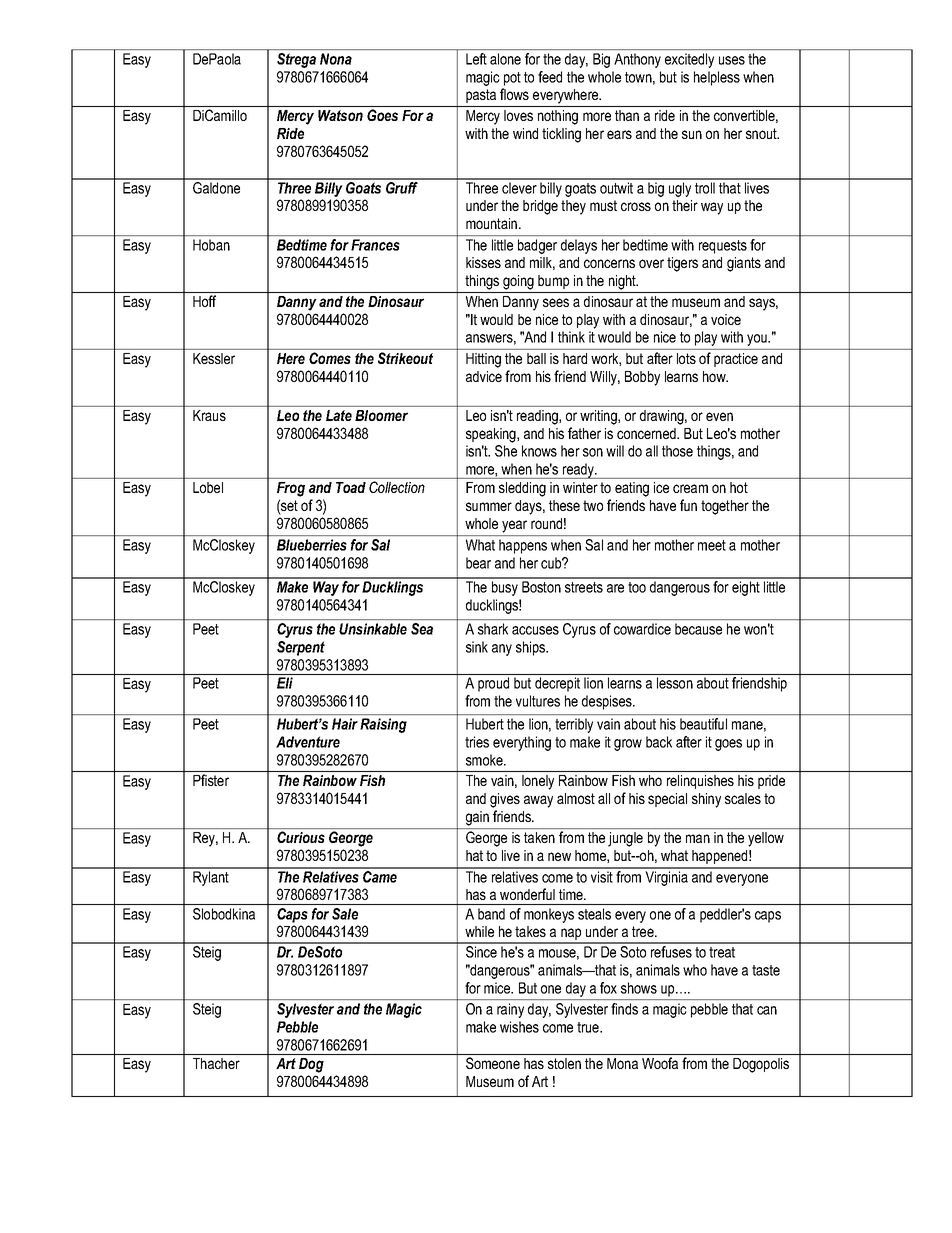 Image resolution: width=952 pixels, height=1233 pixels. I want to click on Someone, so click(493, 1063).
